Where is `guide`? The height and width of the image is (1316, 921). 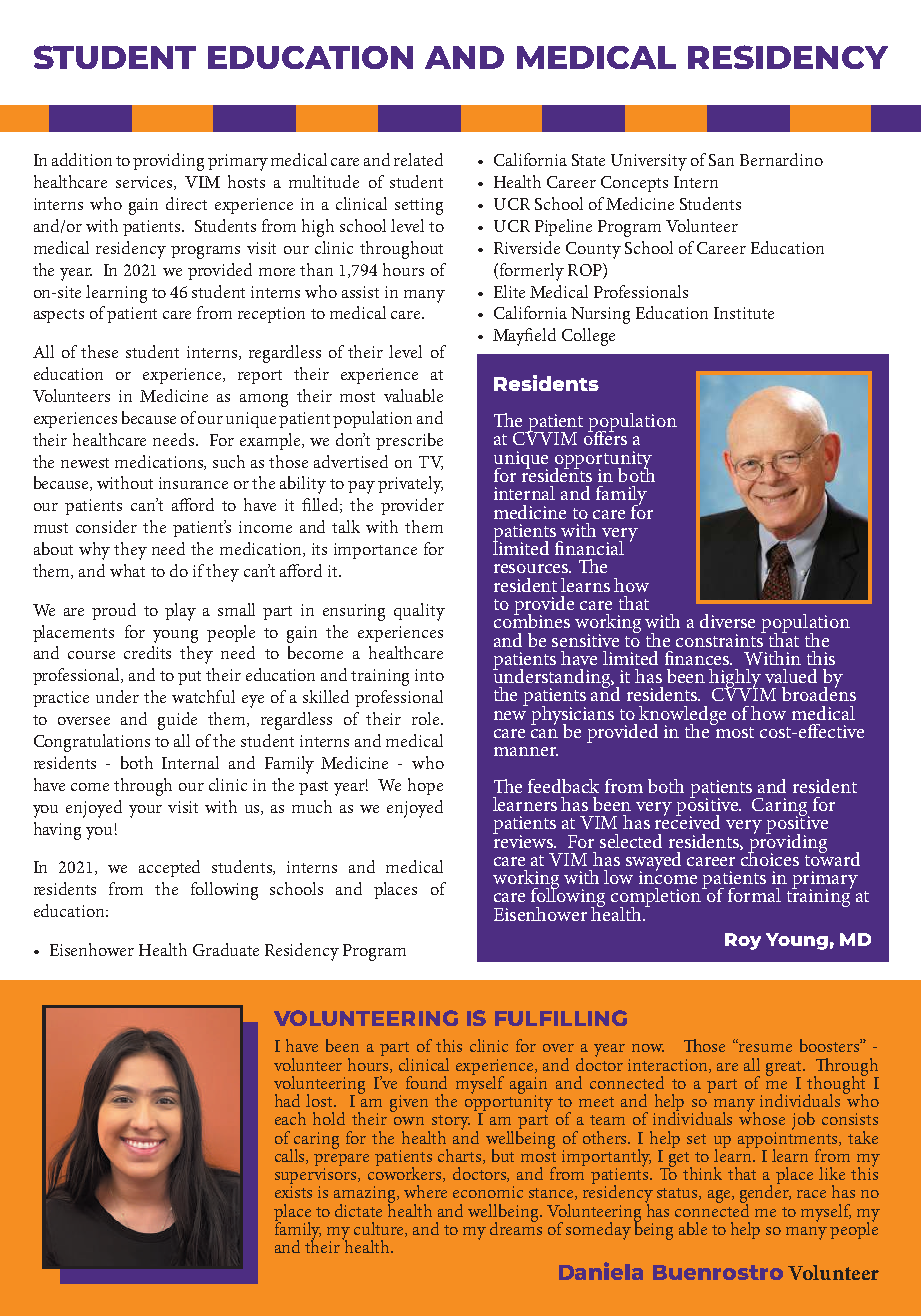 guide is located at coordinates (177, 721).
